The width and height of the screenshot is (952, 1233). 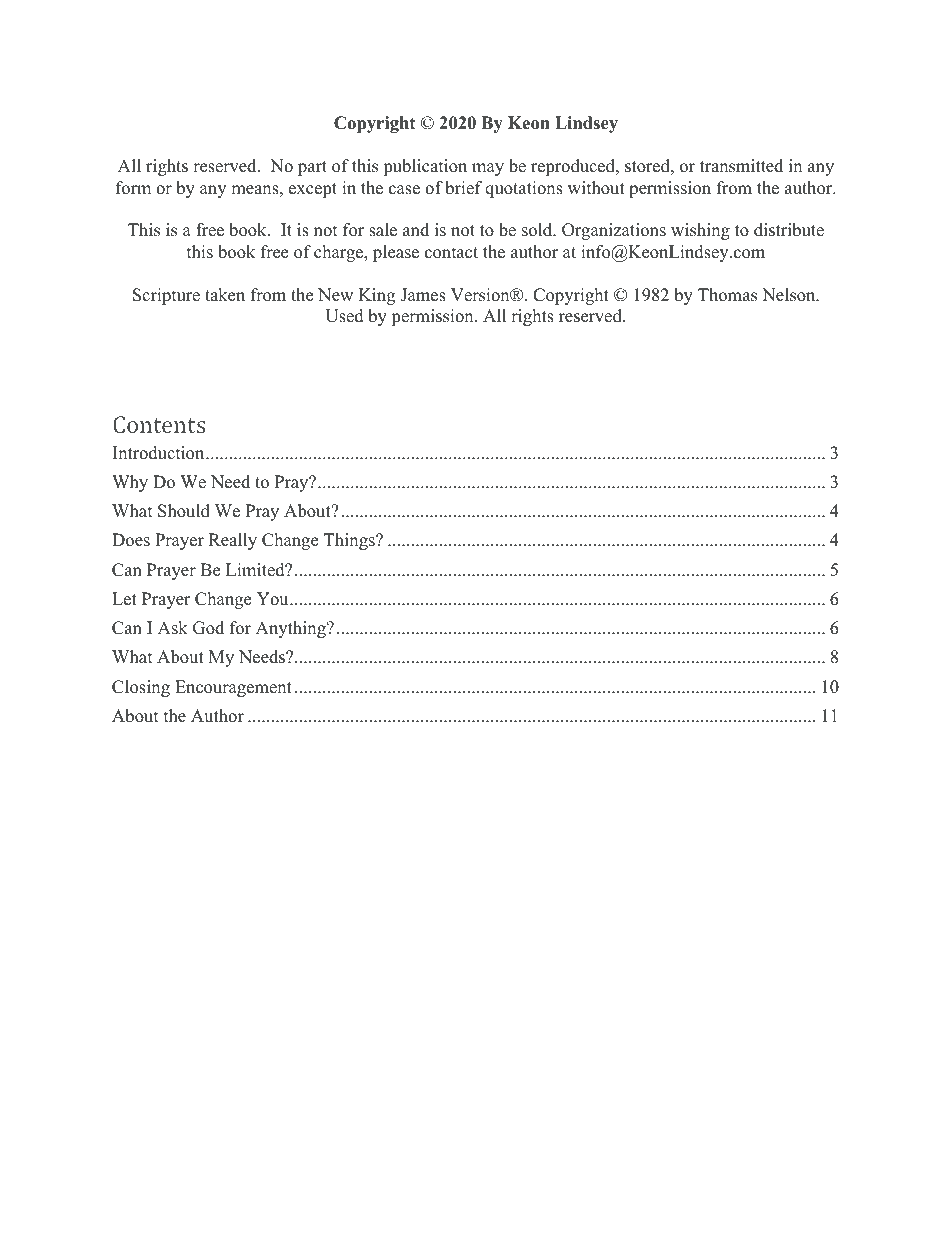 What do you see at coordinates (208, 628) in the screenshot?
I see `God` at bounding box center [208, 628].
